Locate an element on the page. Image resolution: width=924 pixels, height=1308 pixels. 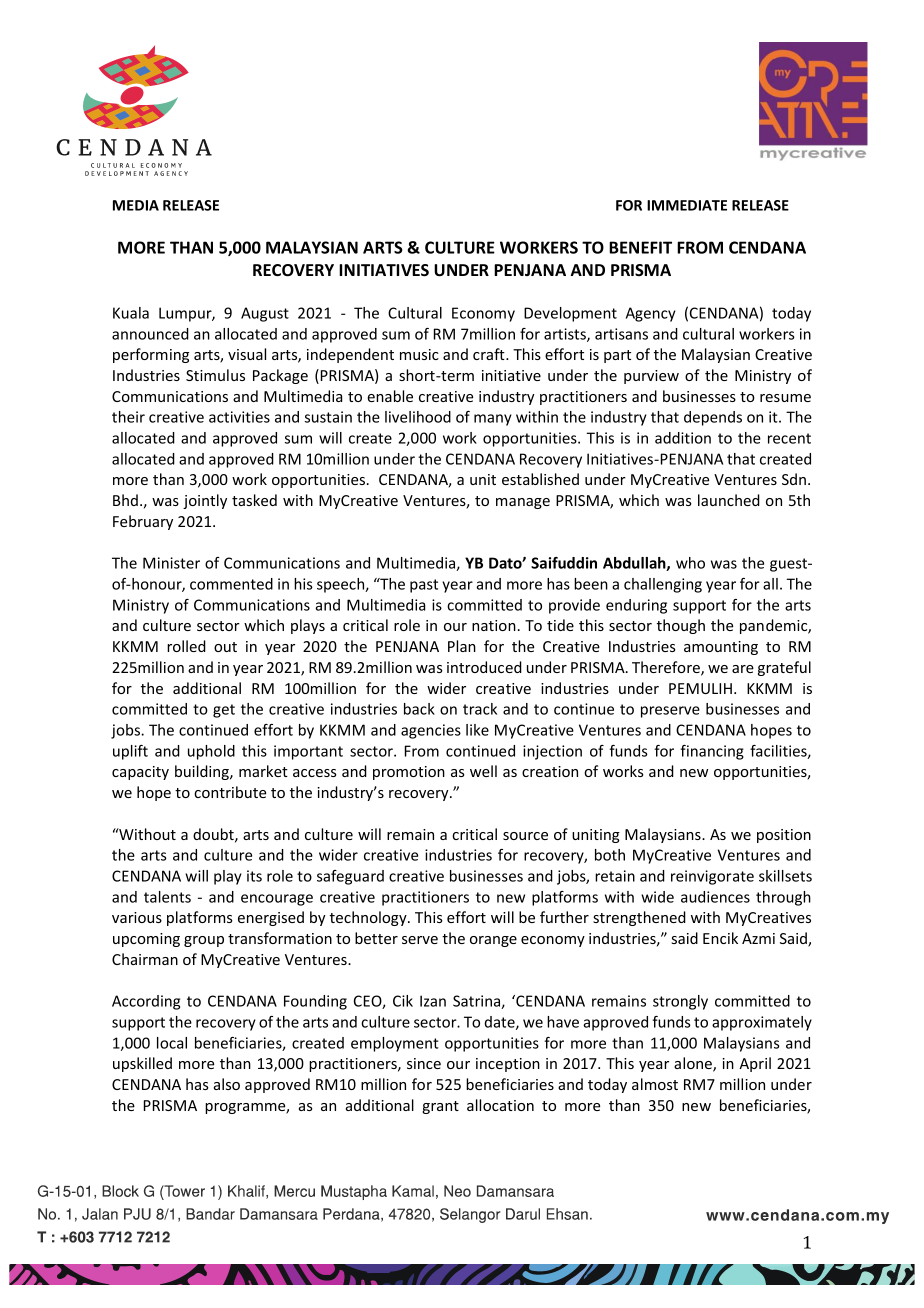
Minister is located at coordinates (171, 563).
